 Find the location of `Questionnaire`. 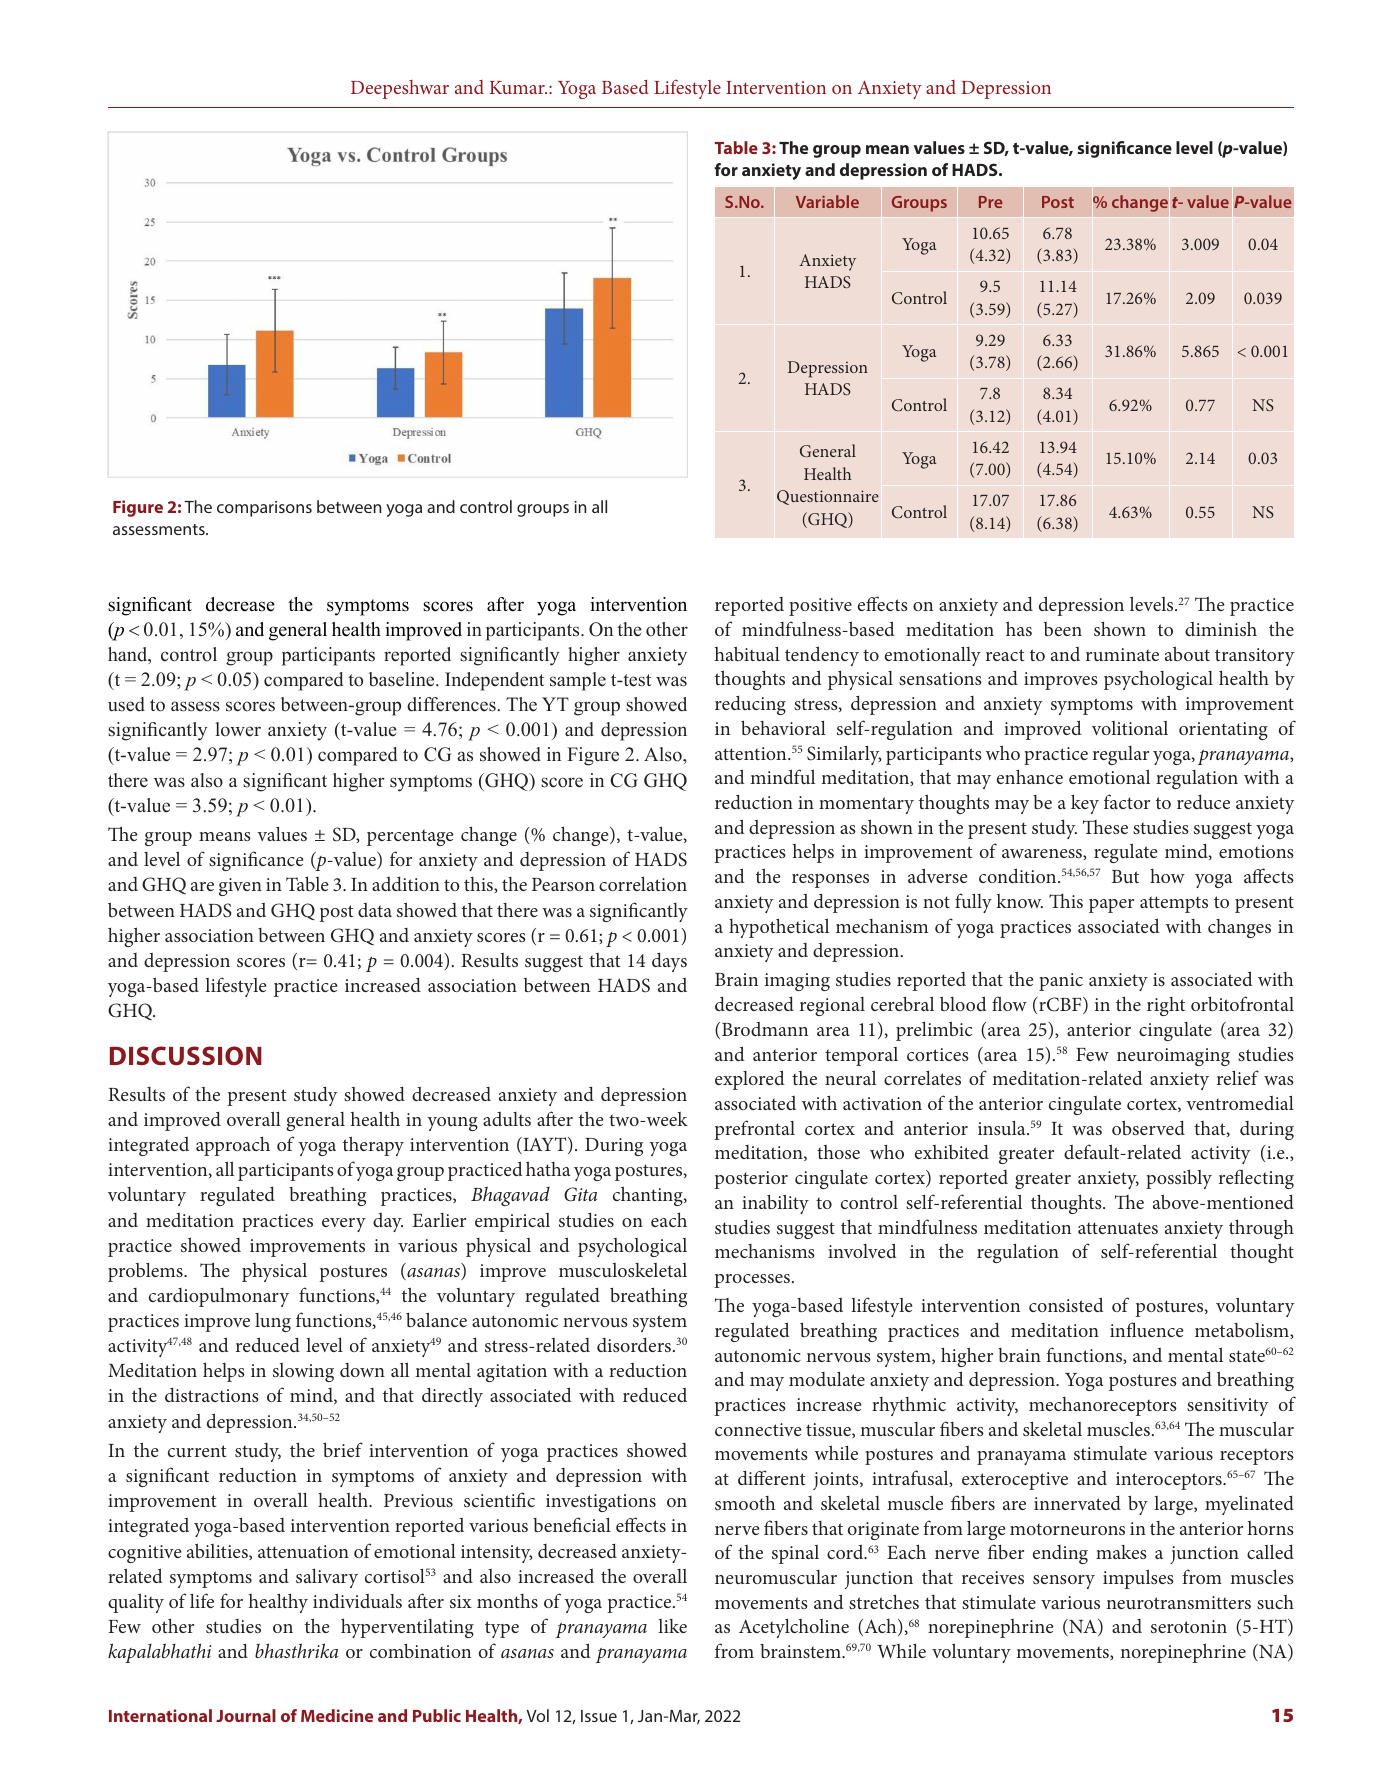

Questionnaire is located at coordinates (828, 497).
